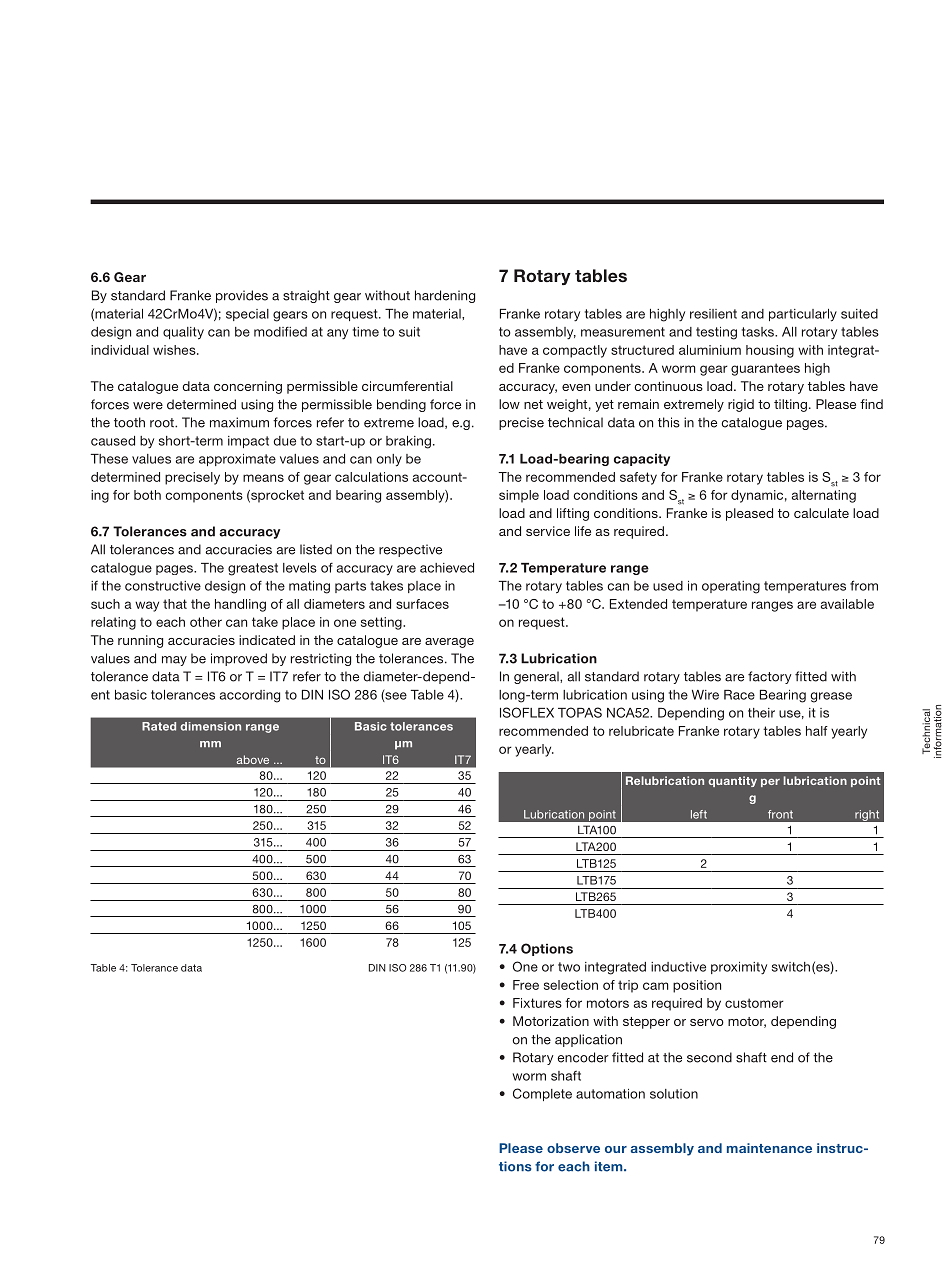 The width and height of the screenshot is (952, 1270). What do you see at coordinates (761, 713) in the screenshot?
I see `their` at bounding box center [761, 713].
